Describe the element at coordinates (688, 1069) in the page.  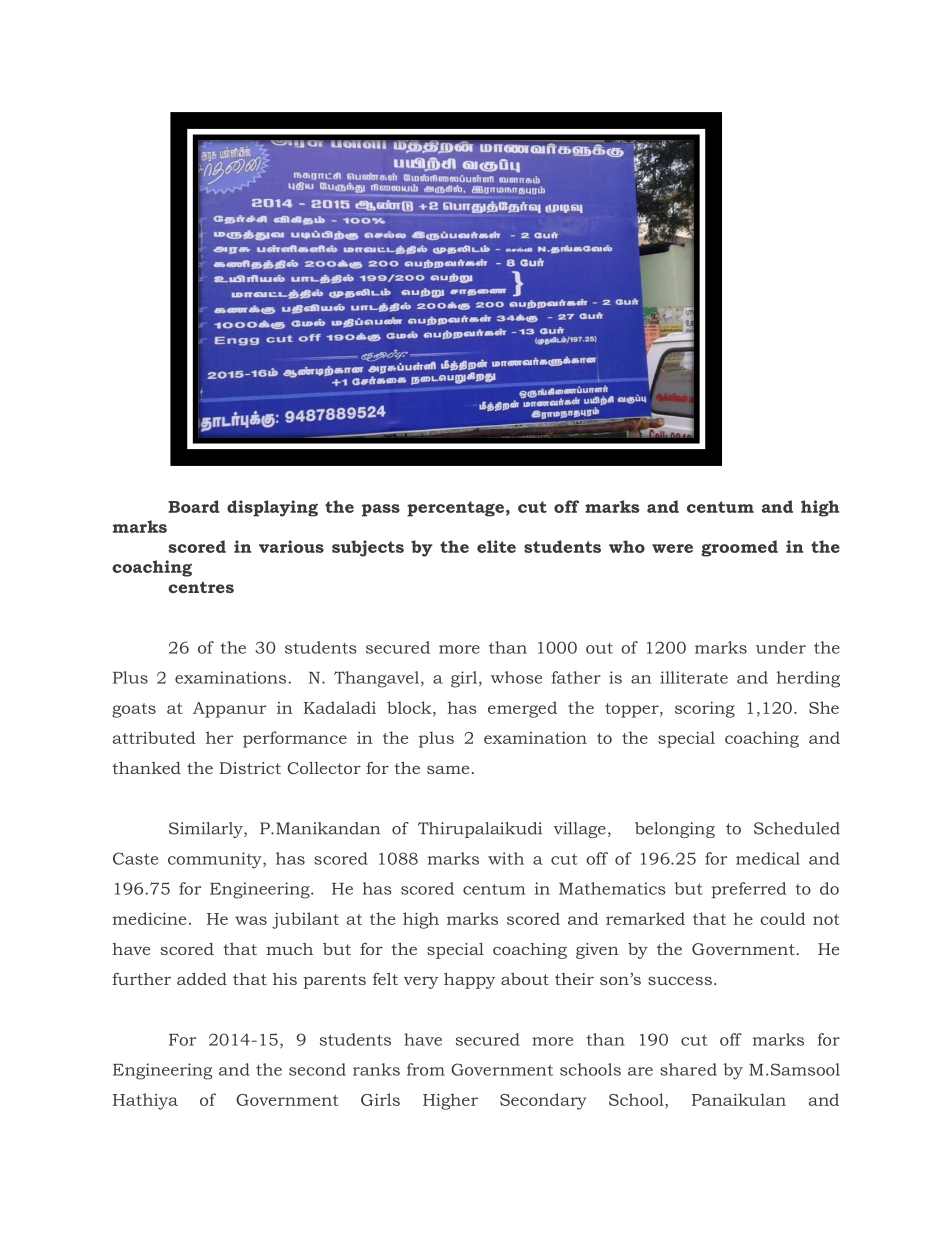
I see `shared` at that location.
